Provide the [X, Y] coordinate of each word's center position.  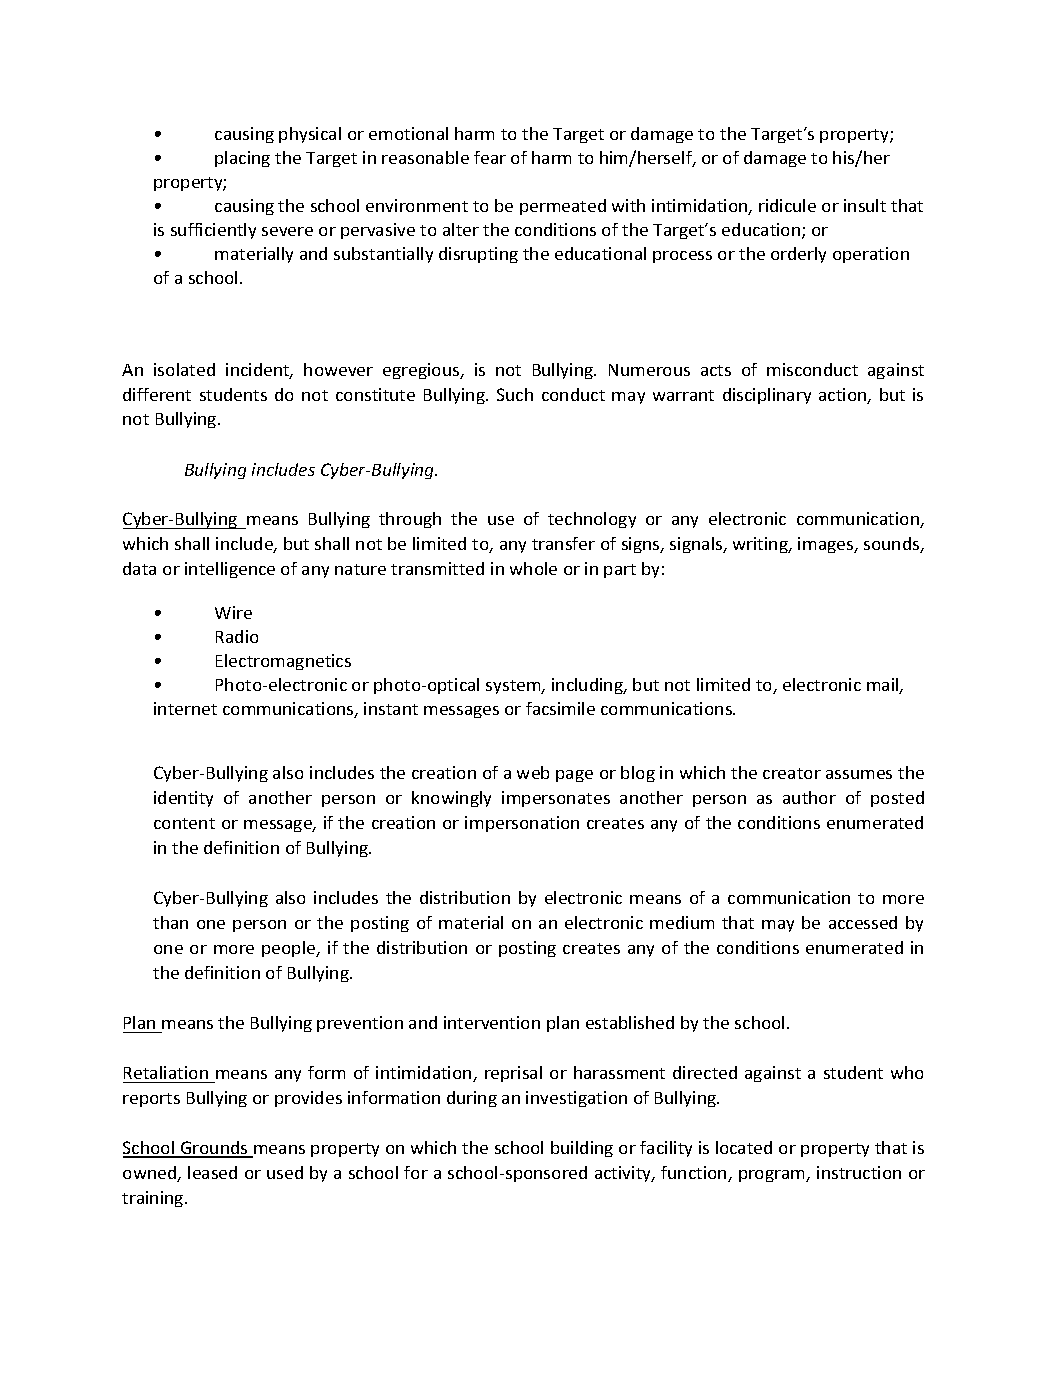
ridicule [787, 205]
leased [212, 1172]
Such [515, 394]
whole [533, 568]
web [533, 772]
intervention [492, 1022]
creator [792, 773]
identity [183, 799]
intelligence [230, 570]
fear [490, 157]
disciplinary [767, 396]
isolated [184, 369]
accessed [863, 922]
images [827, 545]
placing [242, 159]
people [290, 949]
